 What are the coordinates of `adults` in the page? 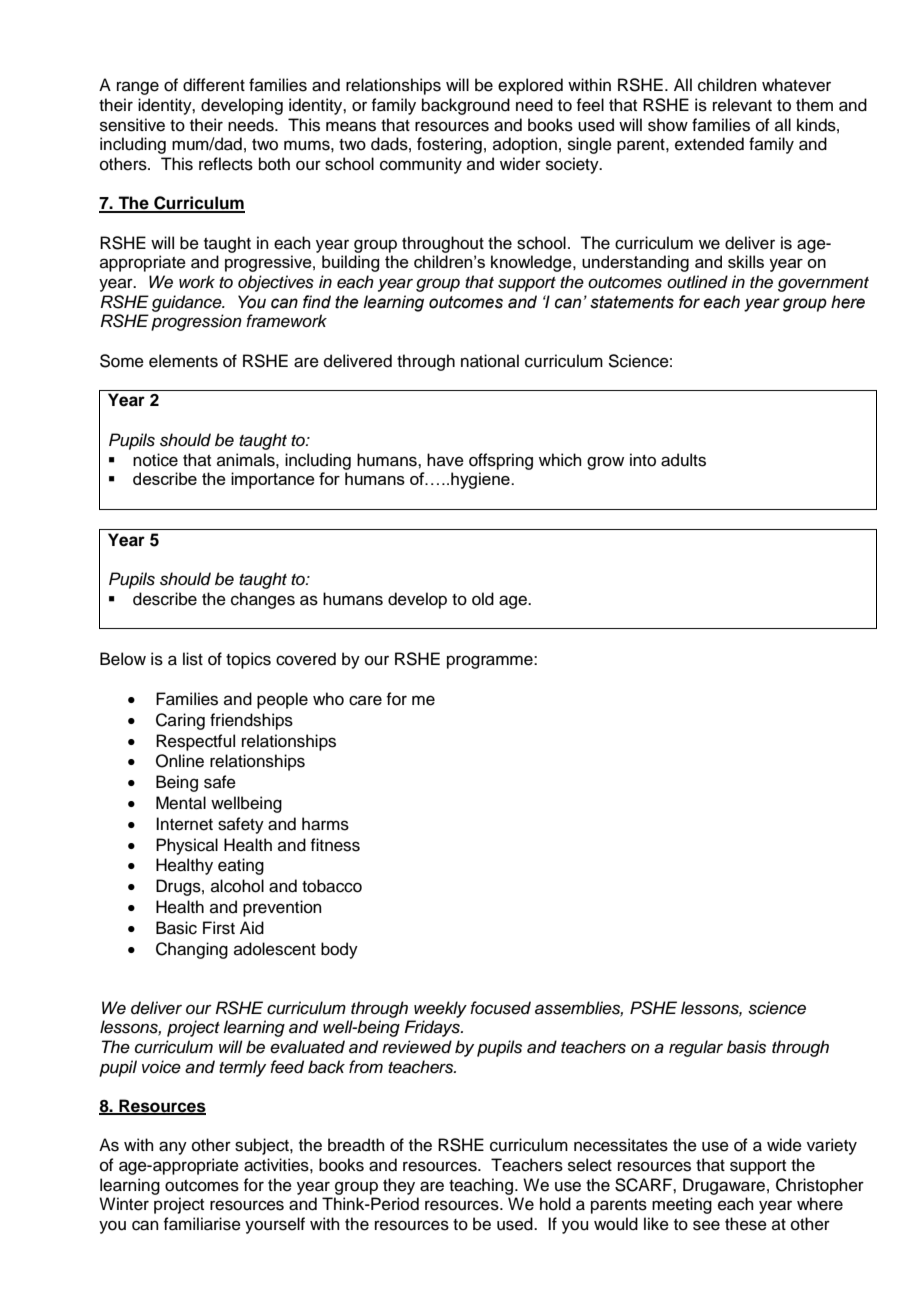 It's located at (683, 460).
